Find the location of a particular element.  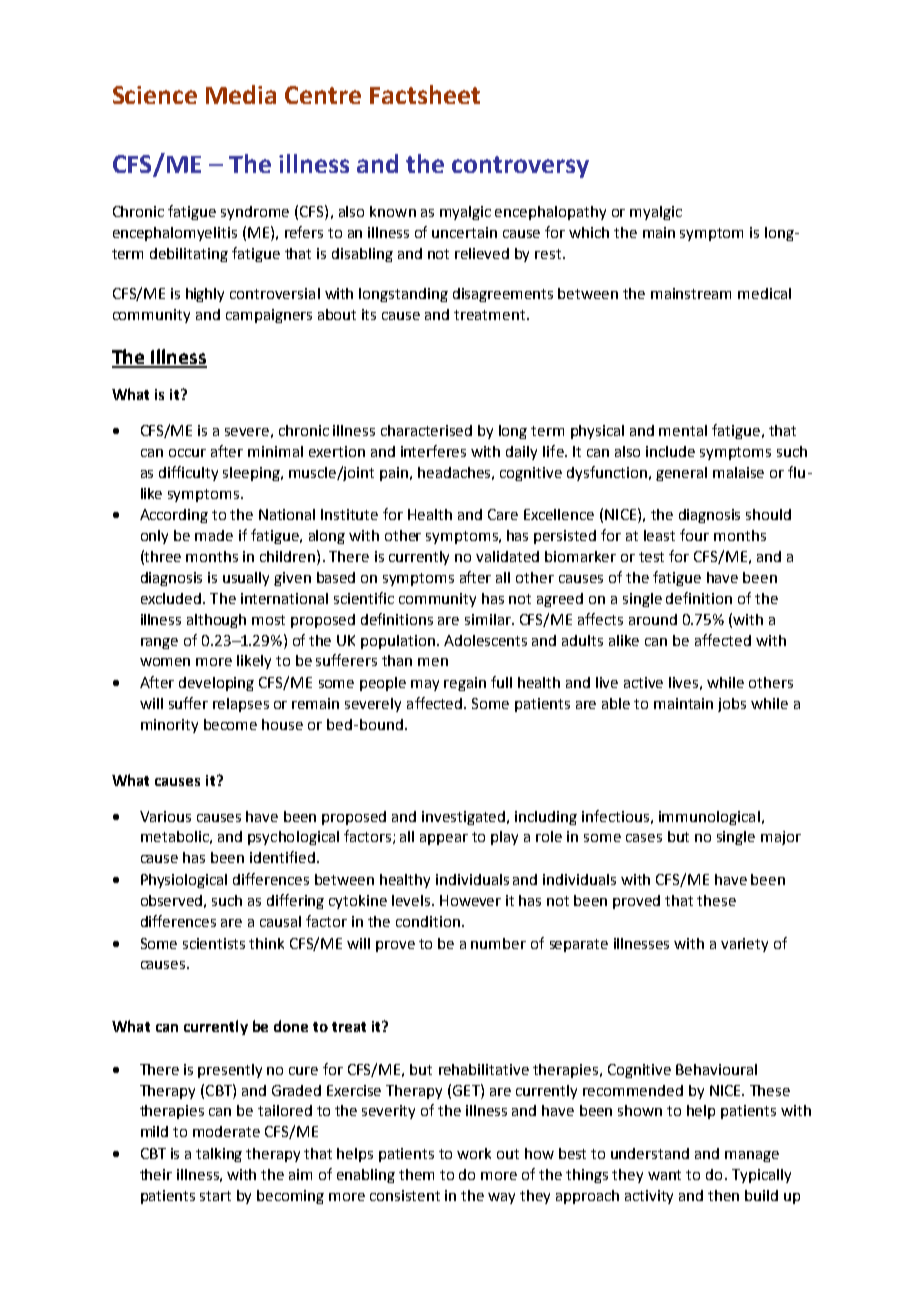

which is located at coordinates (589, 232).
